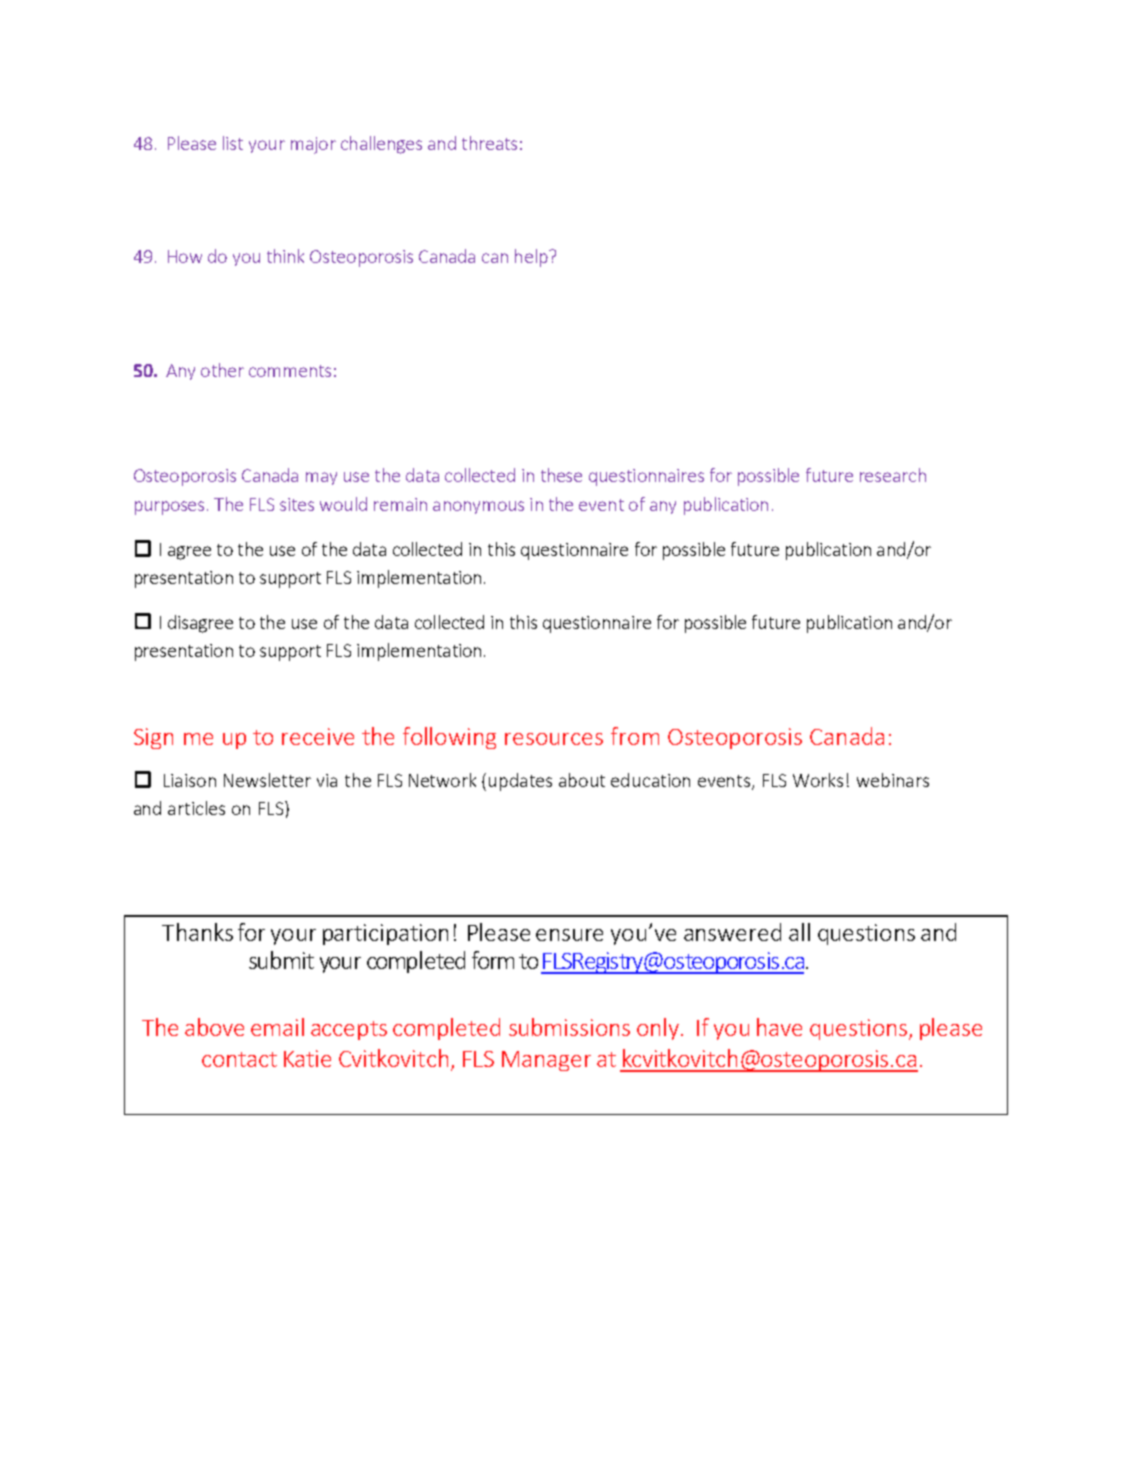 The image size is (1128, 1460). Describe the element at coordinates (478, 507) in the document. I see `anonymous` at that location.
